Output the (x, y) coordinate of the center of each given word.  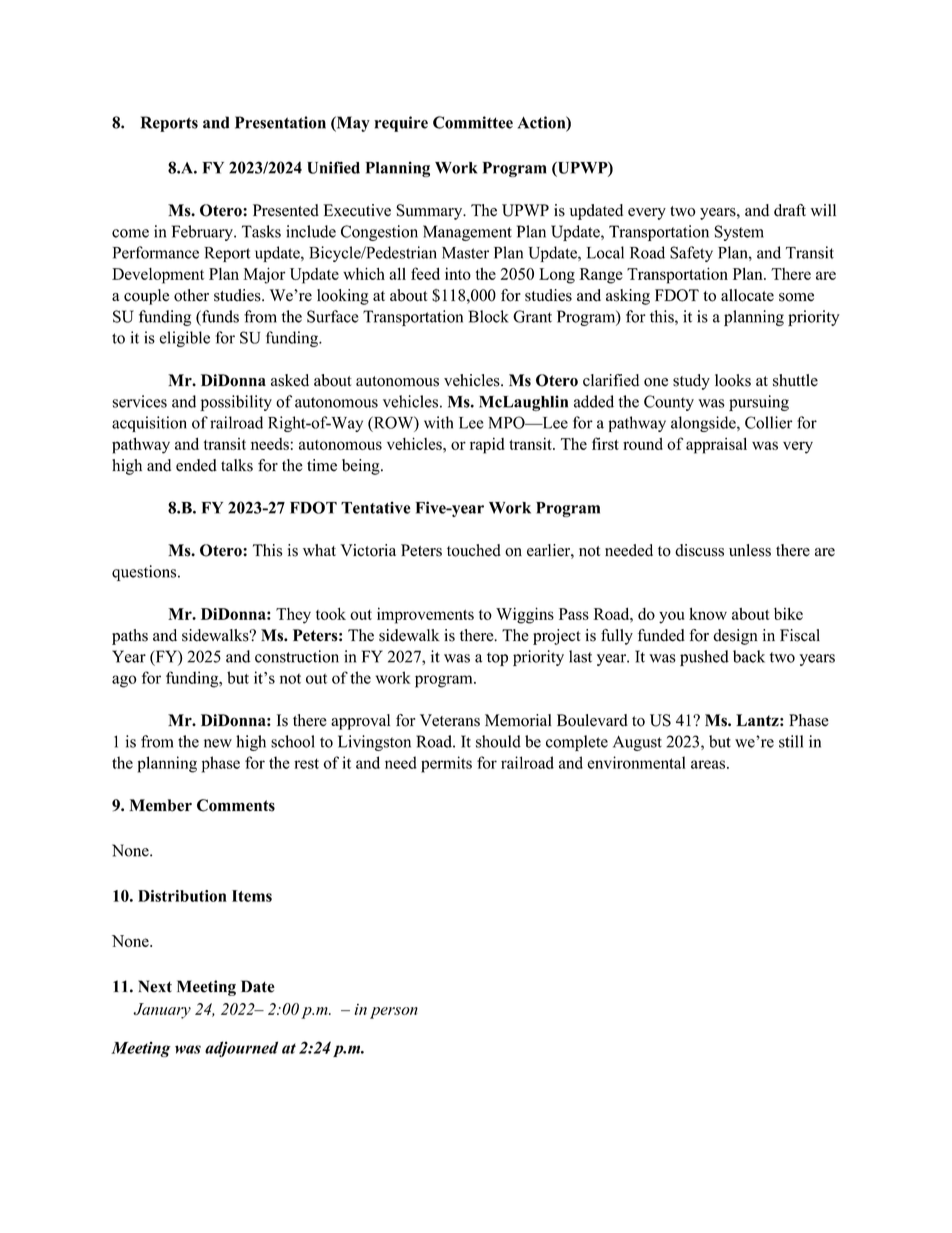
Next (155, 986)
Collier (768, 422)
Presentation (280, 122)
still (791, 741)
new (218, 743)
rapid (487, 445)
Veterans (450, 720)
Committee (473, 122)
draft (790, 210)
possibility (236, 403)
